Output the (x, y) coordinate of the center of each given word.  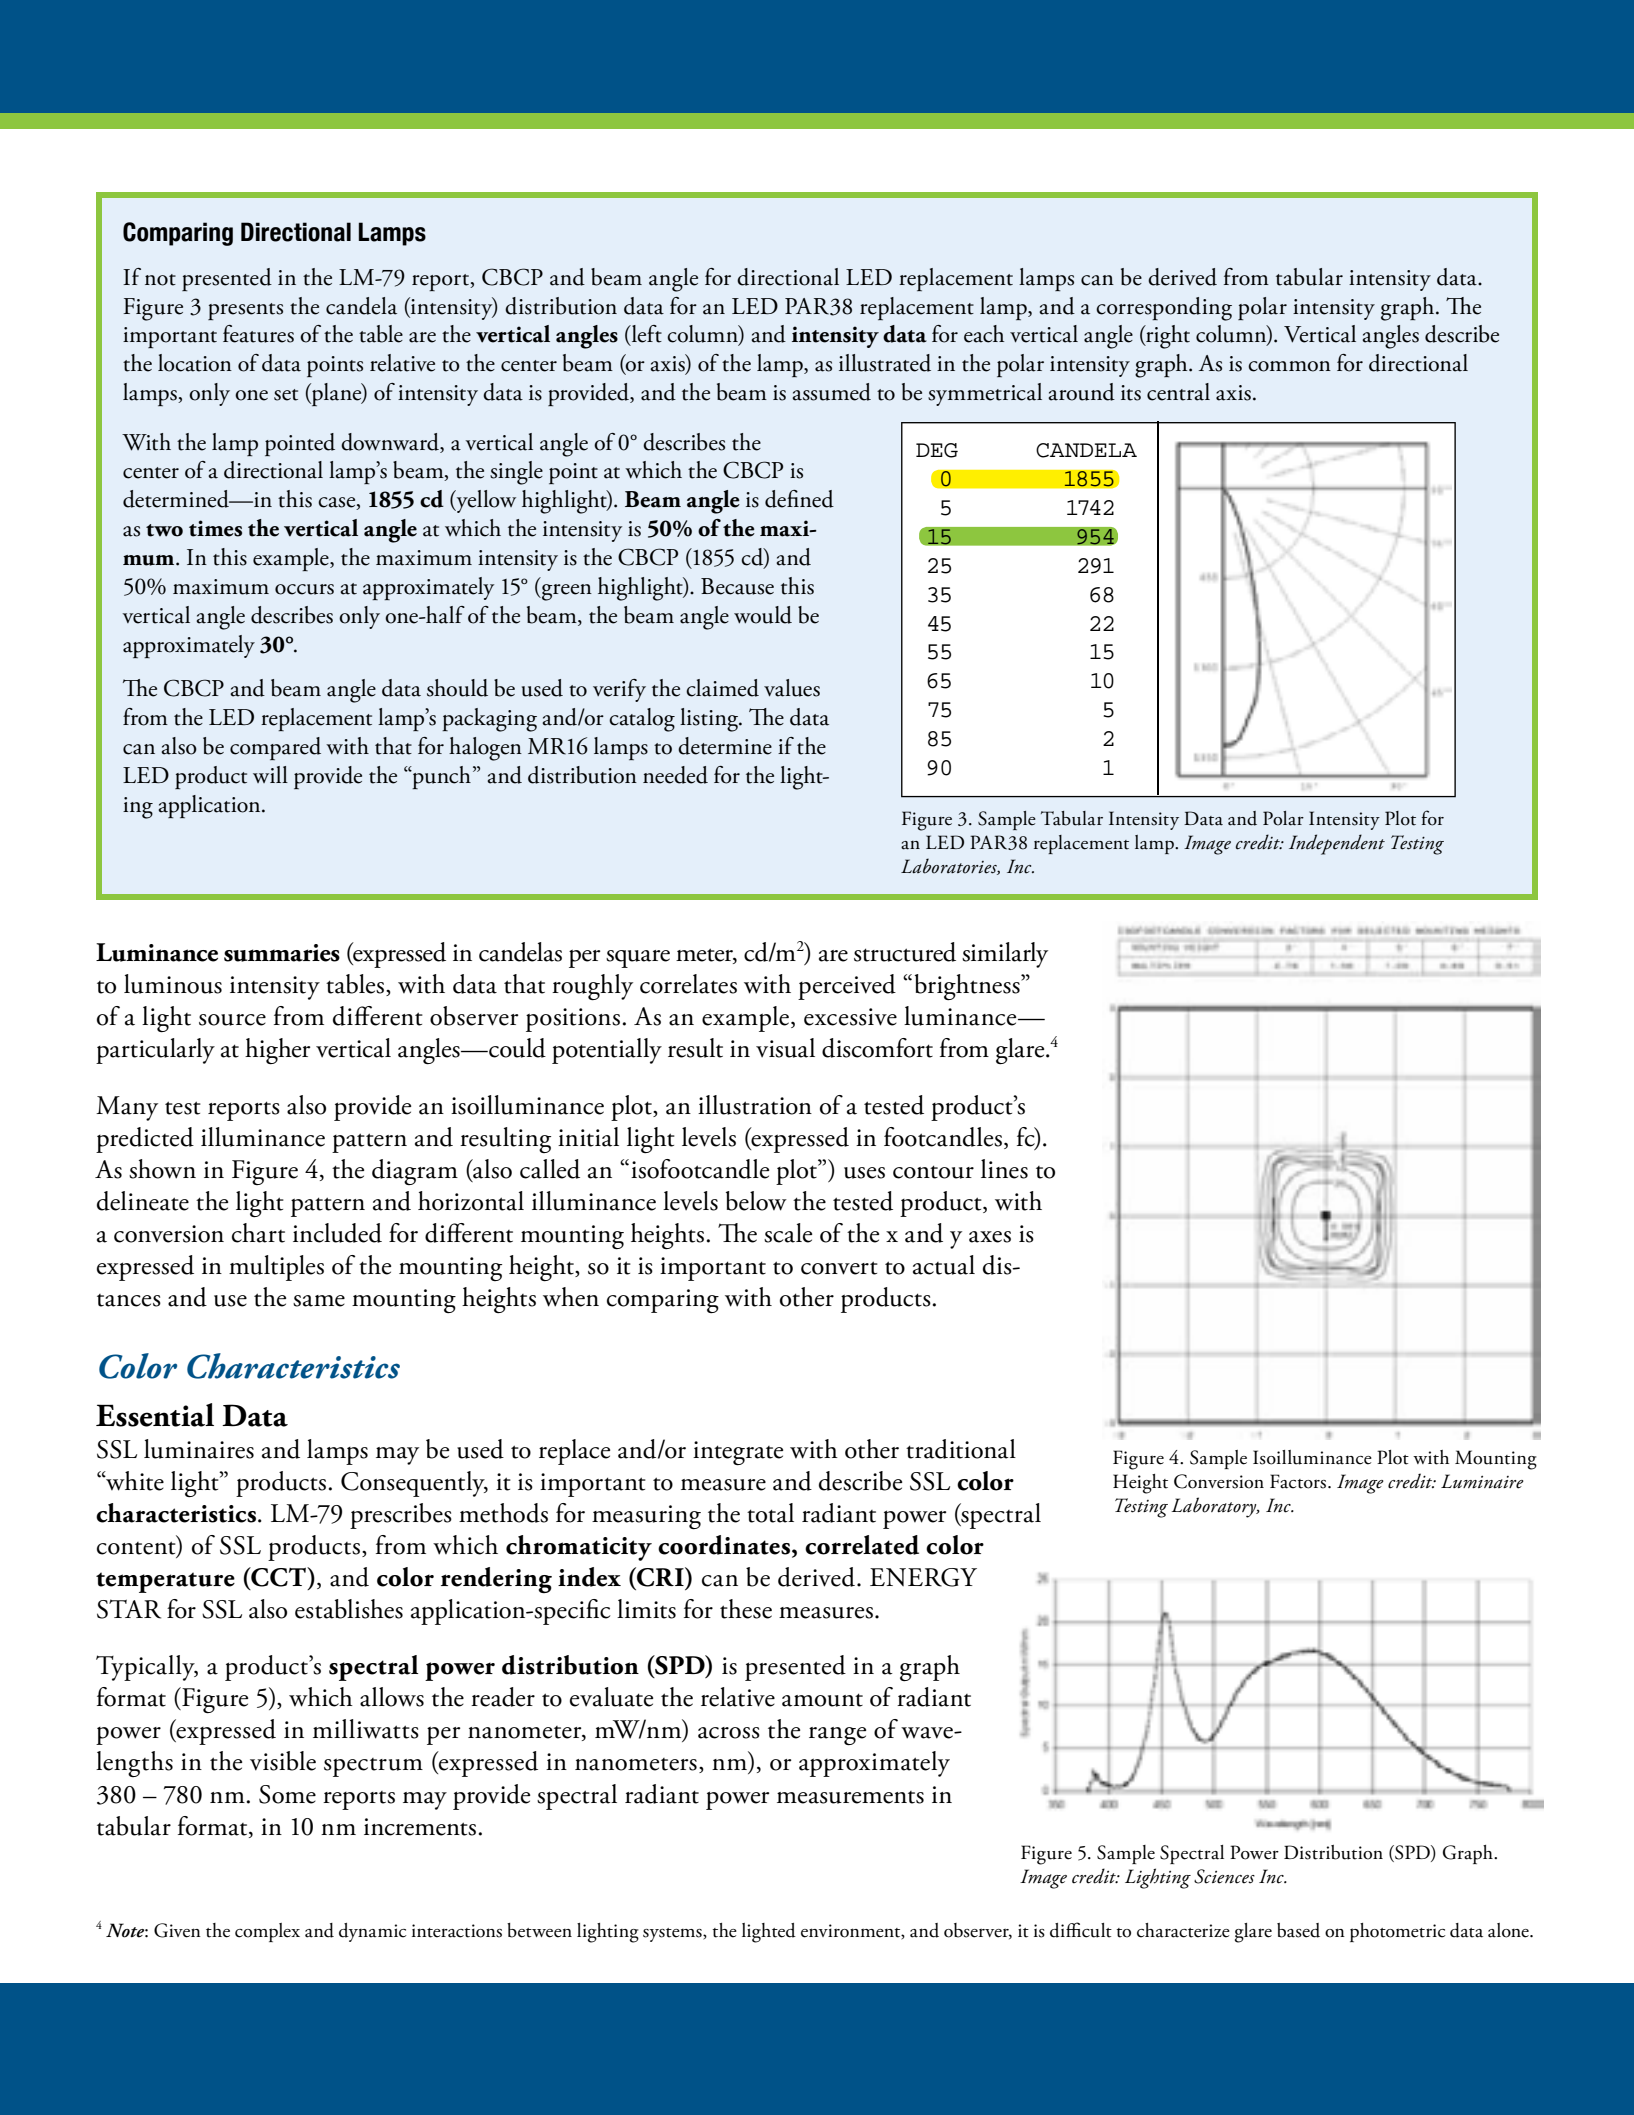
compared (275, 748)
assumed (831, 392)
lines (1004, 1169)
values (792, 688)
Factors (1299, 1481)
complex (267, 1932)
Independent (1337, 844)
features (258, 334)
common (1289, 366)
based (1298, 1930)
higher (277, 1051)
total (770, 1513)
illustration (755, 1105)
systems (673, 1935)
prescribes (401, 1516)
